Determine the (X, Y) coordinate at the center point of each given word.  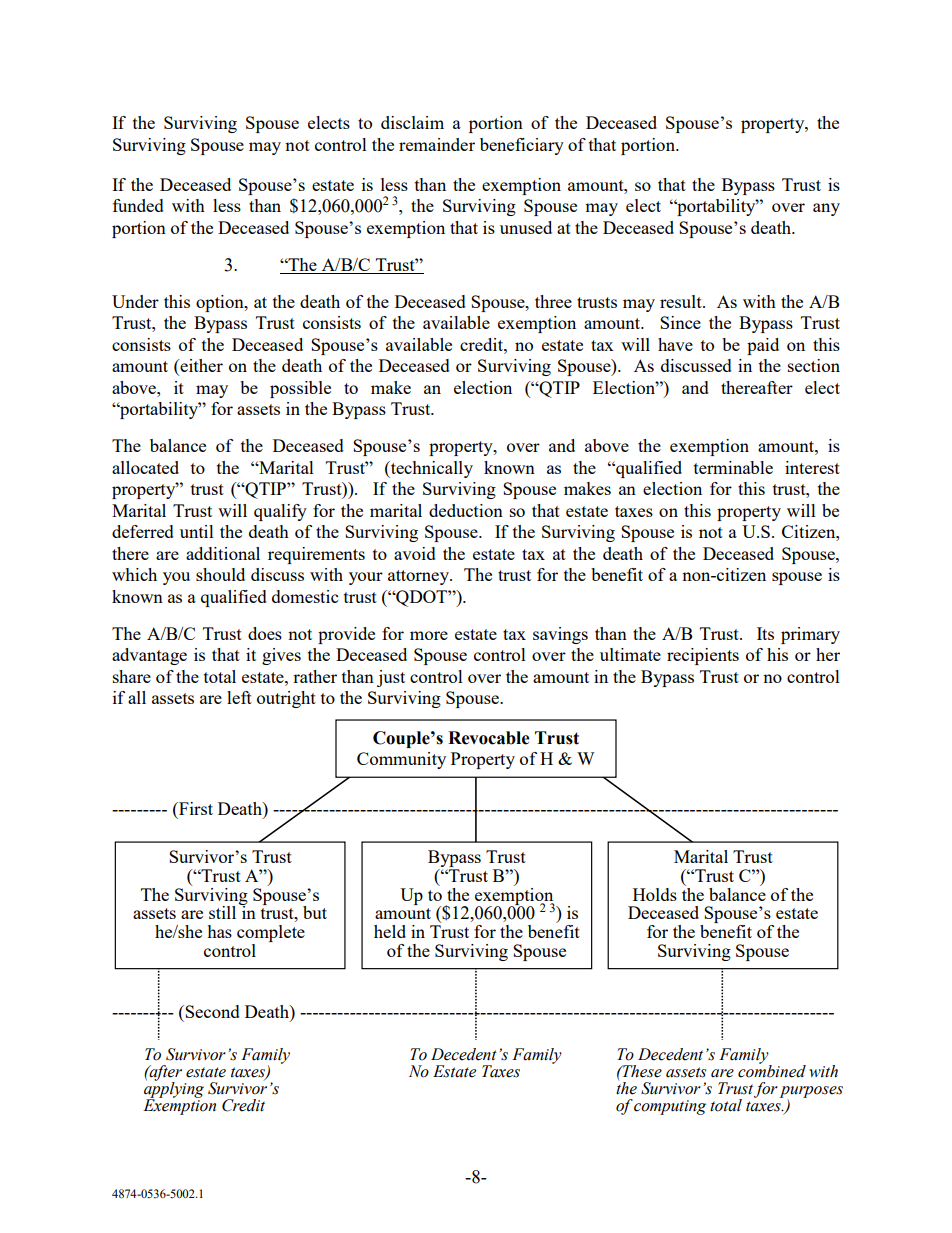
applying (174, 1090)
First (195, 808)
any (826, 209)
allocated (145, 467)
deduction (466, 510)
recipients (703, 656)
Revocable (489, 738)
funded (138, 205)
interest (812, 467)
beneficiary (522, 146)
